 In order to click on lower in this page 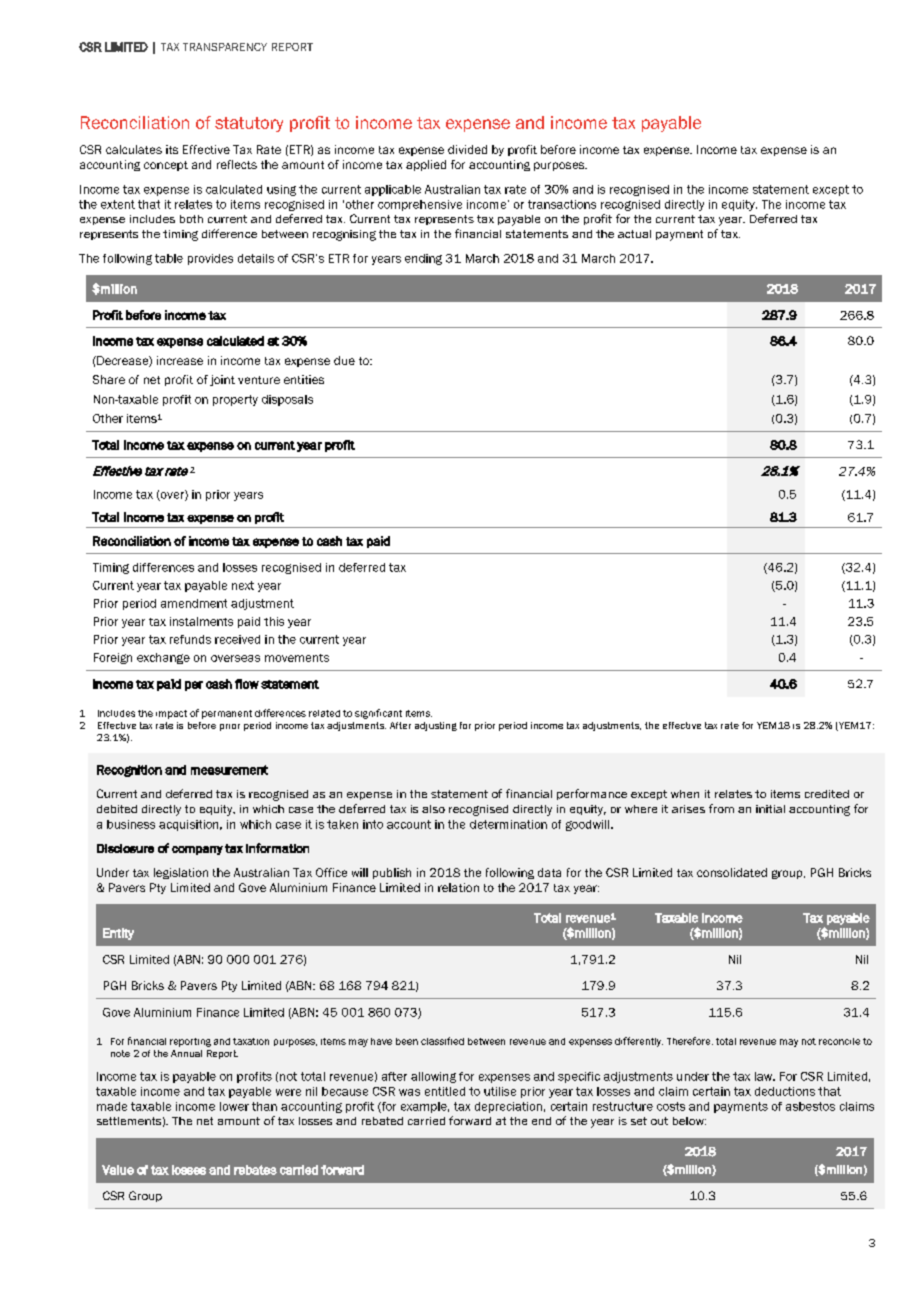, I will do `click(234, 1106)`.
